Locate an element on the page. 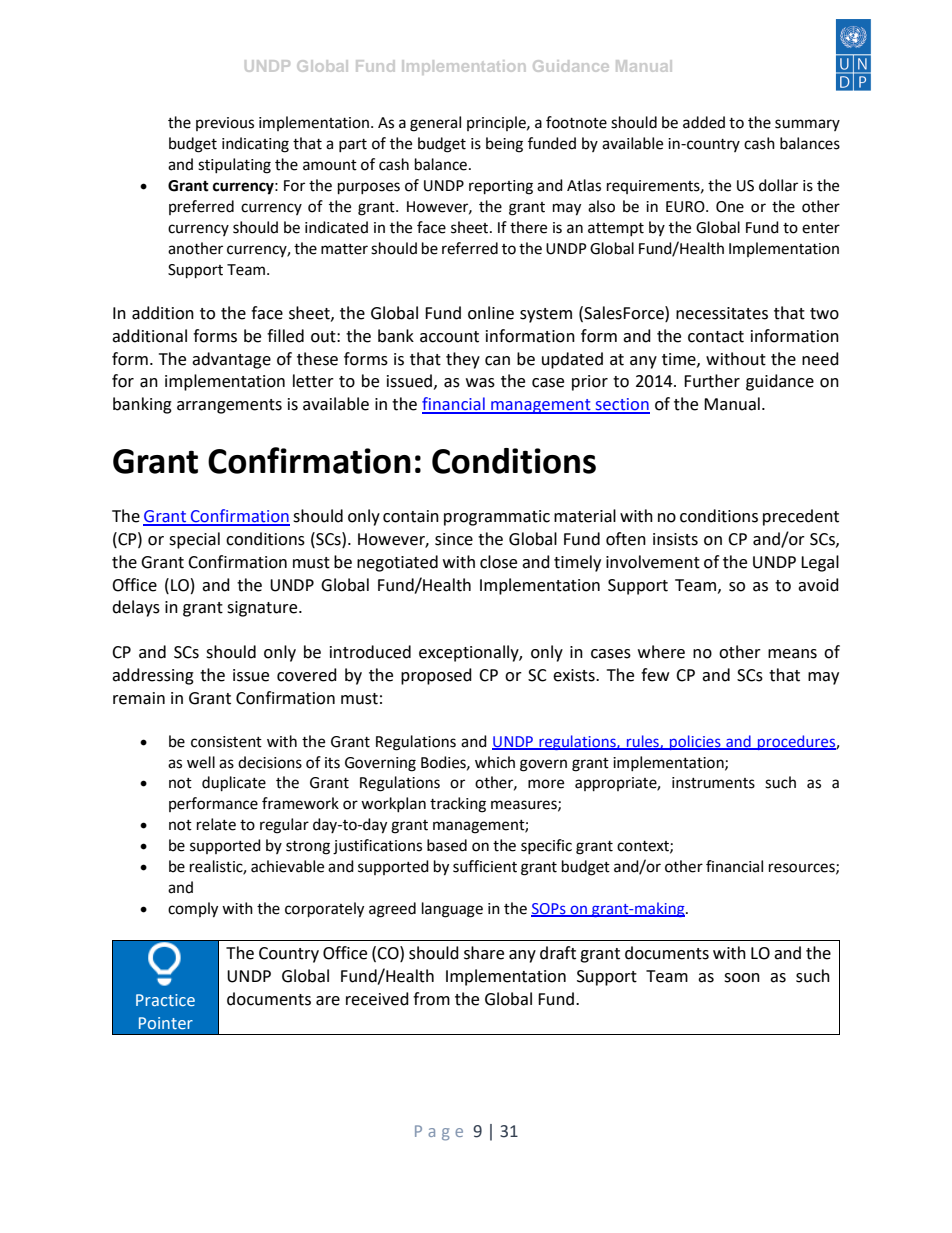  special is located at coordinates (194, 540).
